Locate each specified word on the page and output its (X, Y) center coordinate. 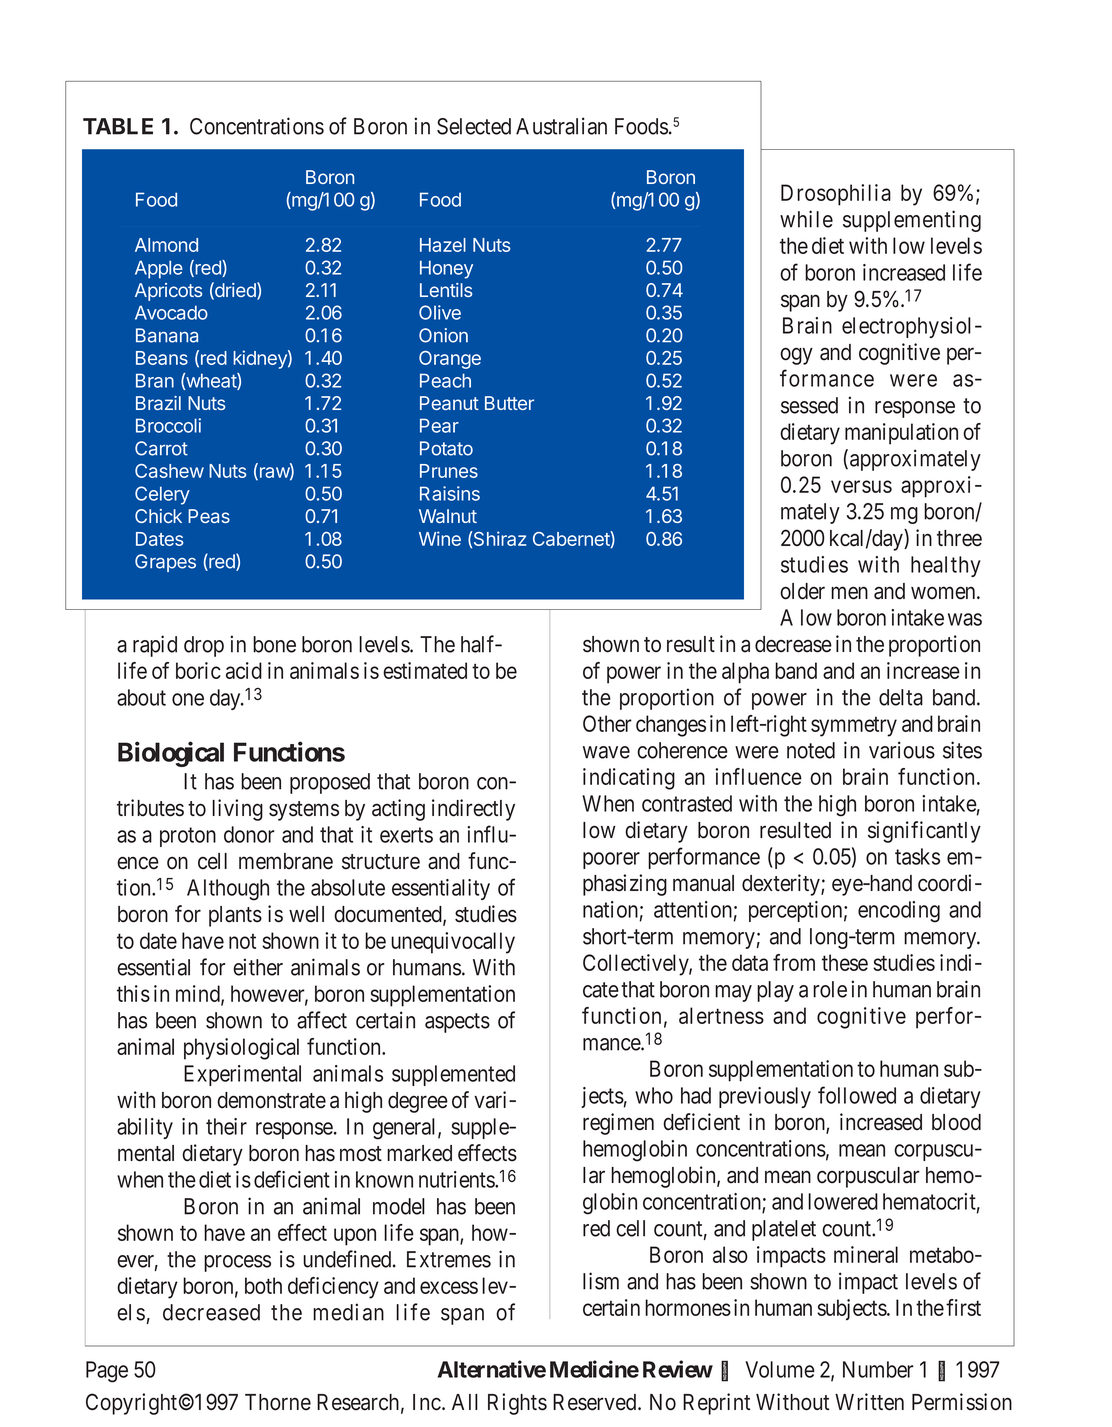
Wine (440, 538)
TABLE (118, 126)
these (845, 962)
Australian (561, 126)
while (806, 219)
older (802, 591)
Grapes (165, 563)
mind (199, 995)
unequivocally (453, 943)
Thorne (278, 1402)
